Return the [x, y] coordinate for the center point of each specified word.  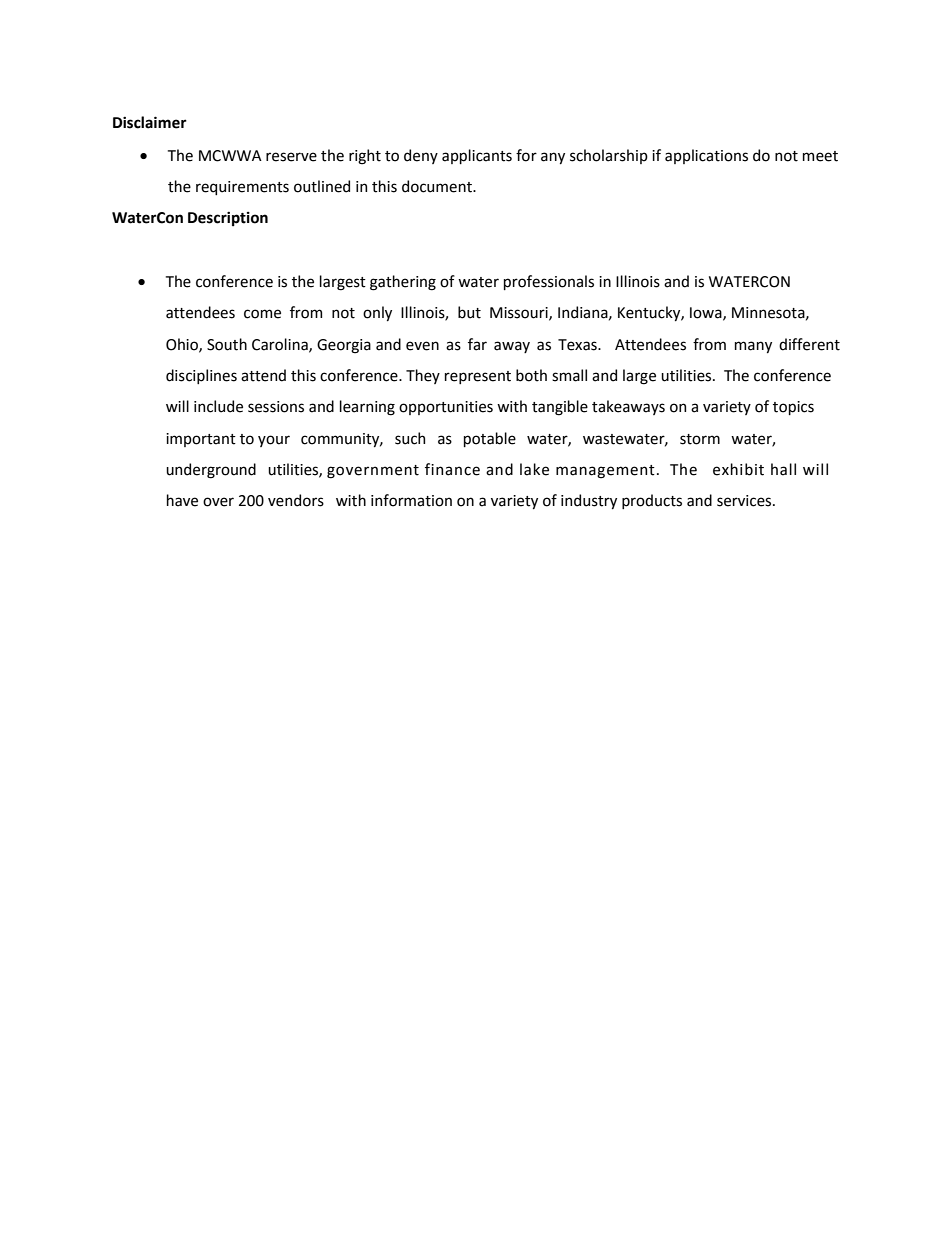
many [753, 347]
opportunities [446, 408]
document [438, 186]
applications [706, 156]
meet [820, 156]
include [218, 406]
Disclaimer [150, 122]
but [469, 312]
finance [452, 469]
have [182, 500]
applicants [477, 156]
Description [228, 218]
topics [793, 408]
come [262, 314]
